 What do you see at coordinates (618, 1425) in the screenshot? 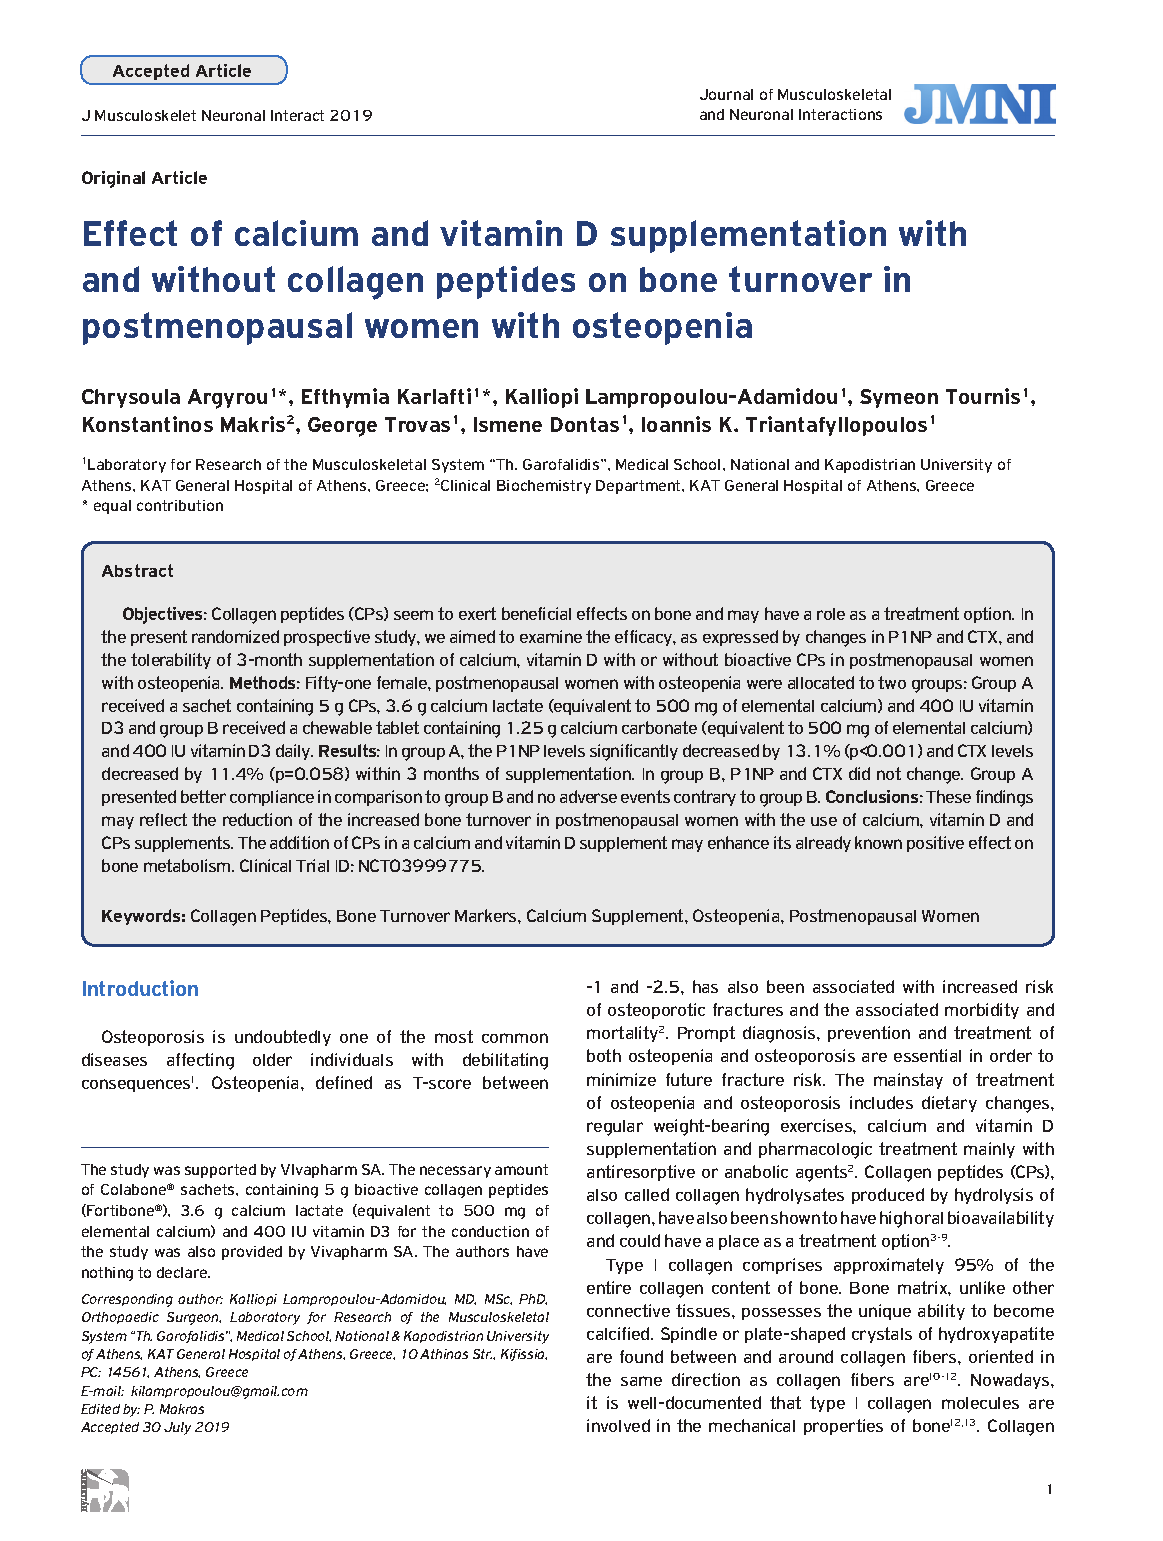
I see `involved` at bounding box center [618, 1425].
